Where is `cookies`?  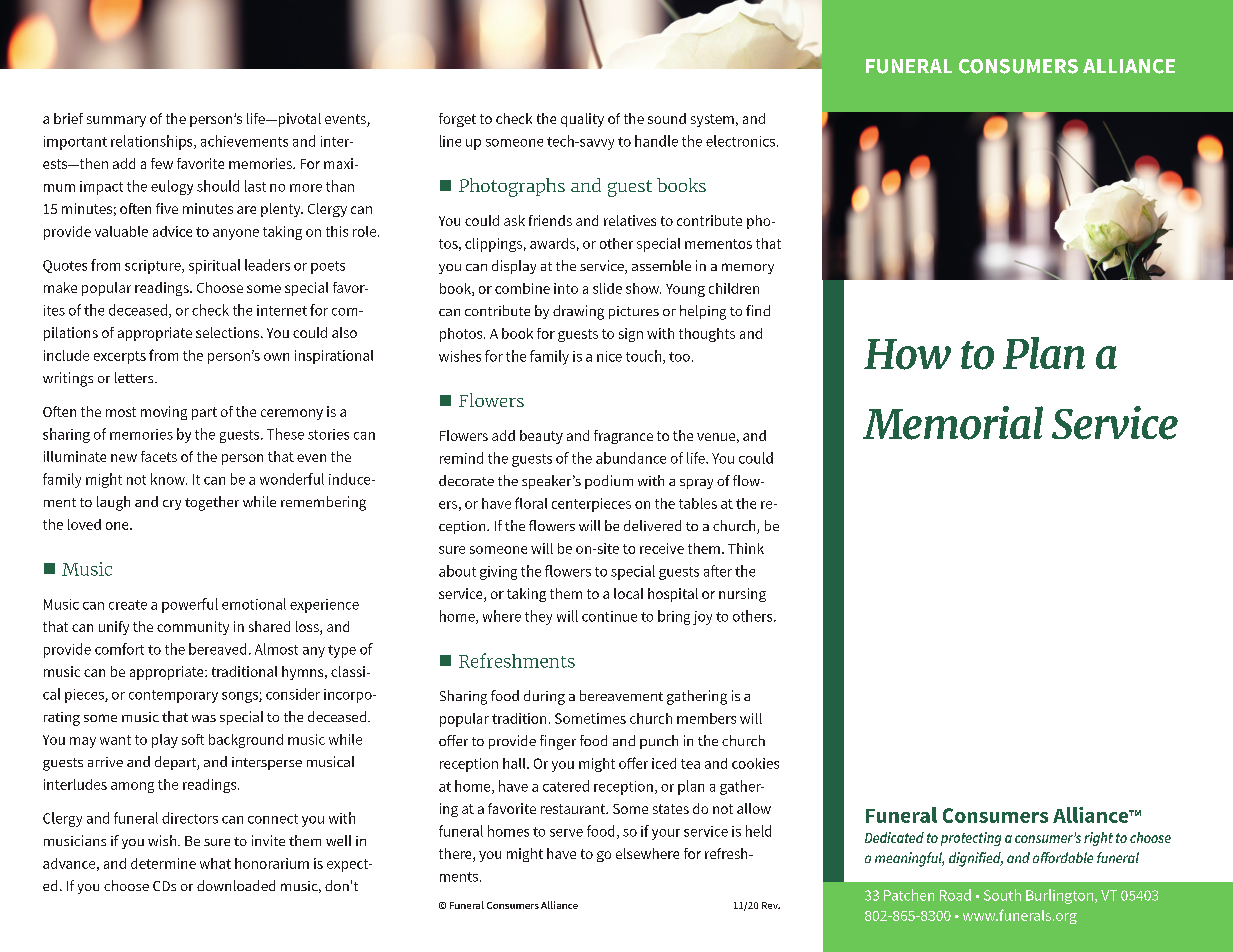 cookies is located at coordinates (755, 763).
